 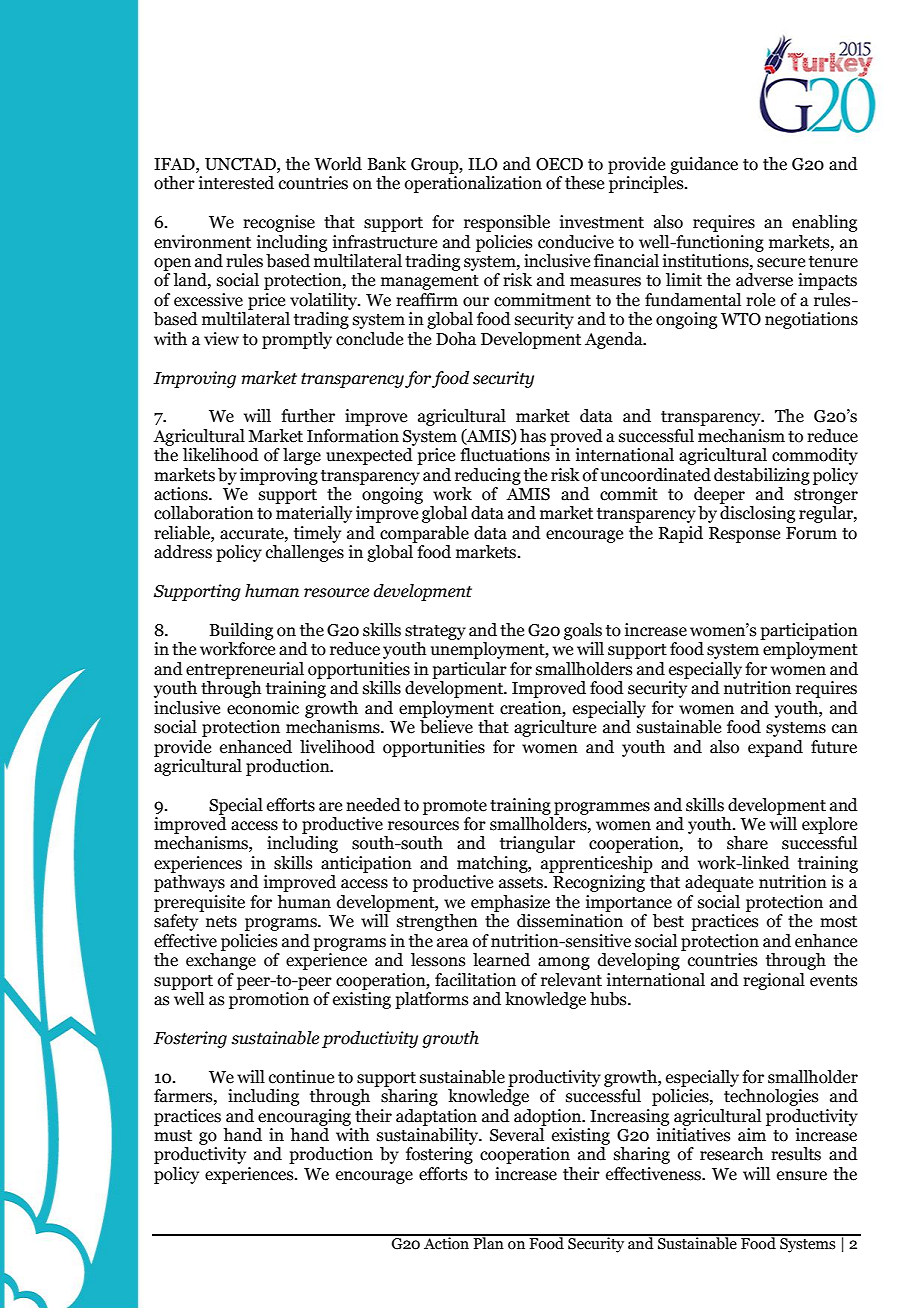 What do you see at coordinates (824, 223) in the screenshot?
I see `enabling` at bounding box center [824, 223].
